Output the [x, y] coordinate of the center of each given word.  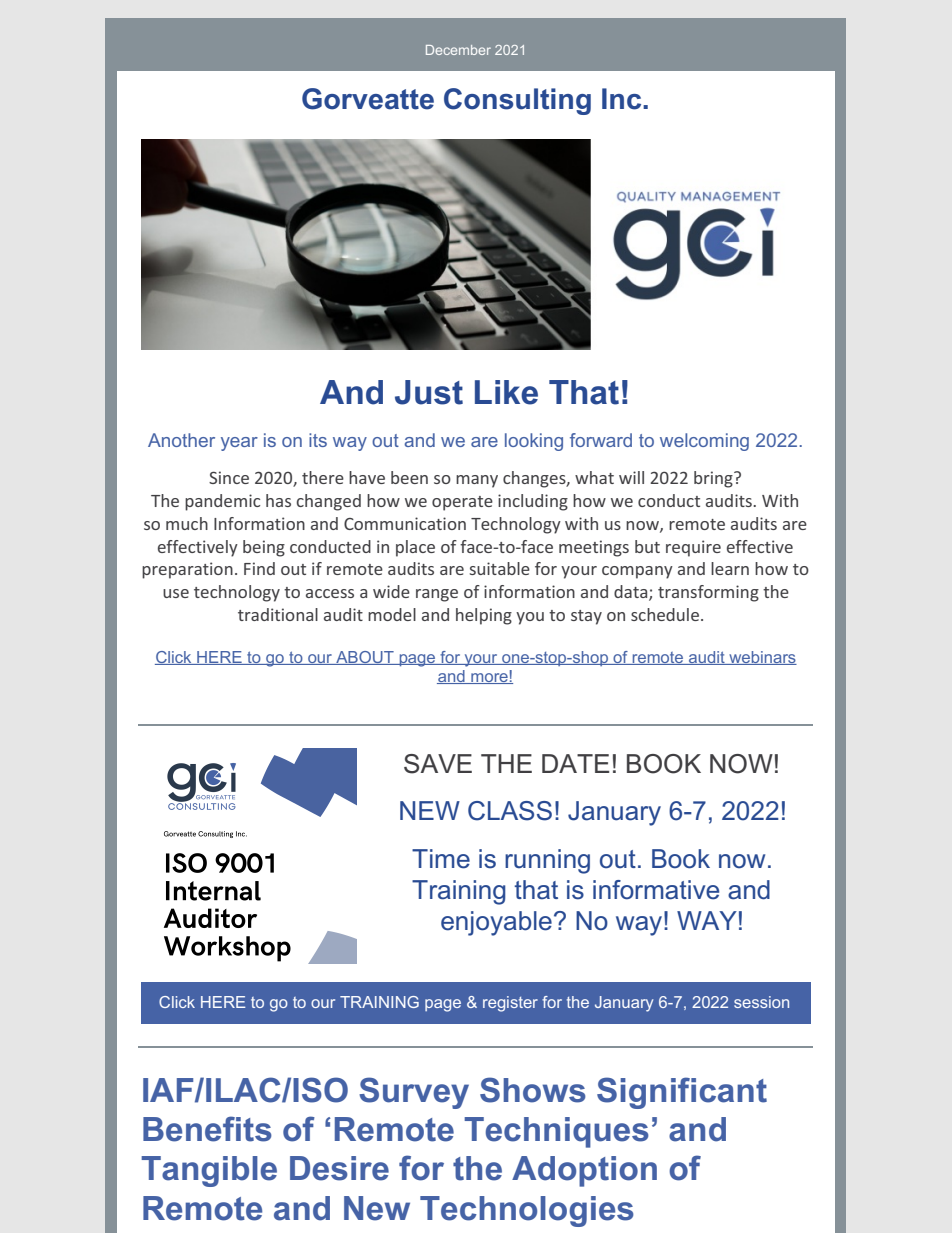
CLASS [510, 811]
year [239, 444]
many [477, 481]
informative [656, 890]
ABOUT [365, 658]
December [458, 50]
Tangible [209, 1171]
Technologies [527, 1211]
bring [714, 479]
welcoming [704, 442]
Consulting [517, 101]
